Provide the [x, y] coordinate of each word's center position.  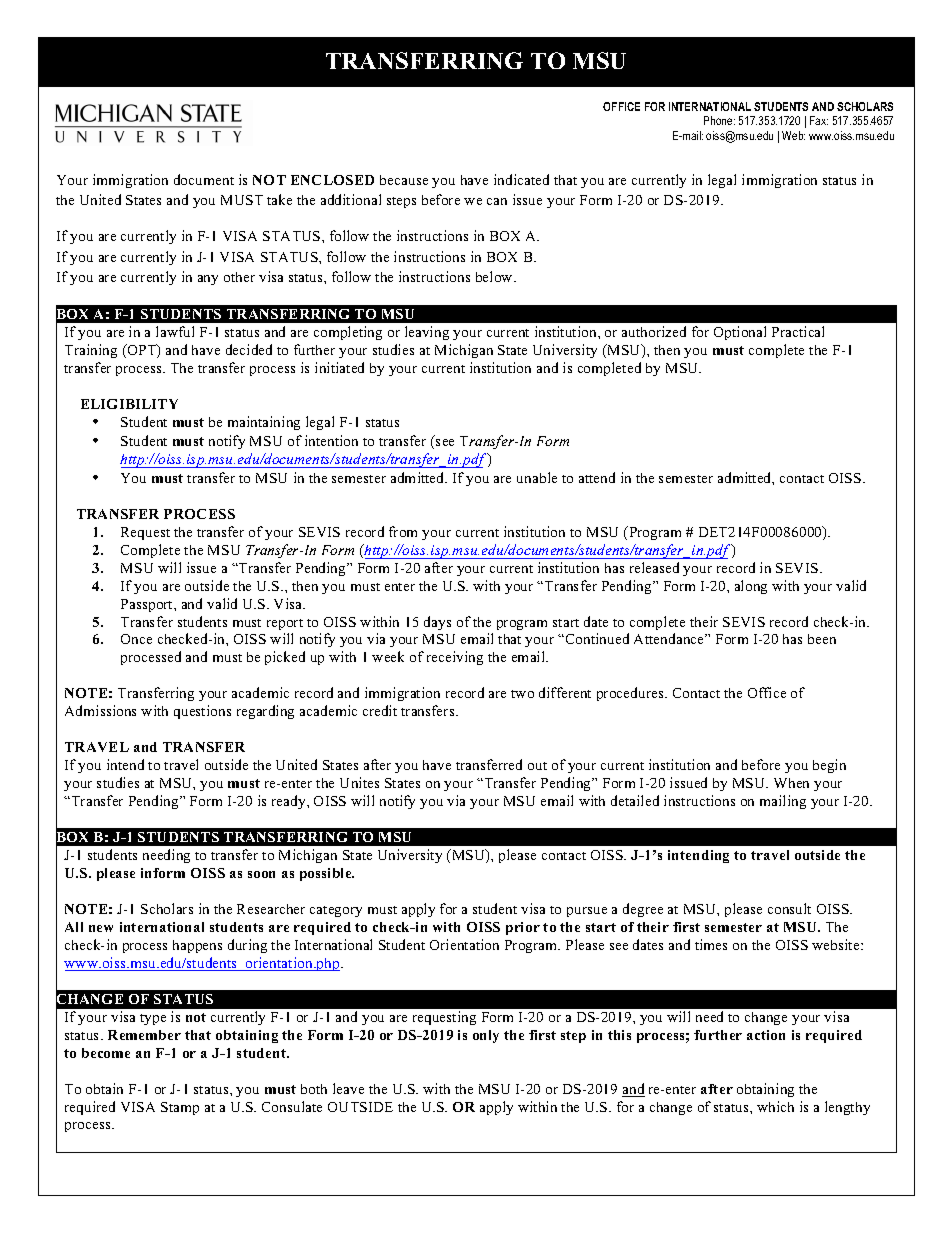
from [403, 531]
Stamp [180, 1108]
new [101, 928]
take [279, 199]
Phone [719, 120]
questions [202, 712]
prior [523, 928]
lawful [175, 331]
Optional [740, 333]
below [495, 276]
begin [829, 766]
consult [789, 908]
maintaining [264, 423]
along [751, 587]
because [404, 180]
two [522, 694]
